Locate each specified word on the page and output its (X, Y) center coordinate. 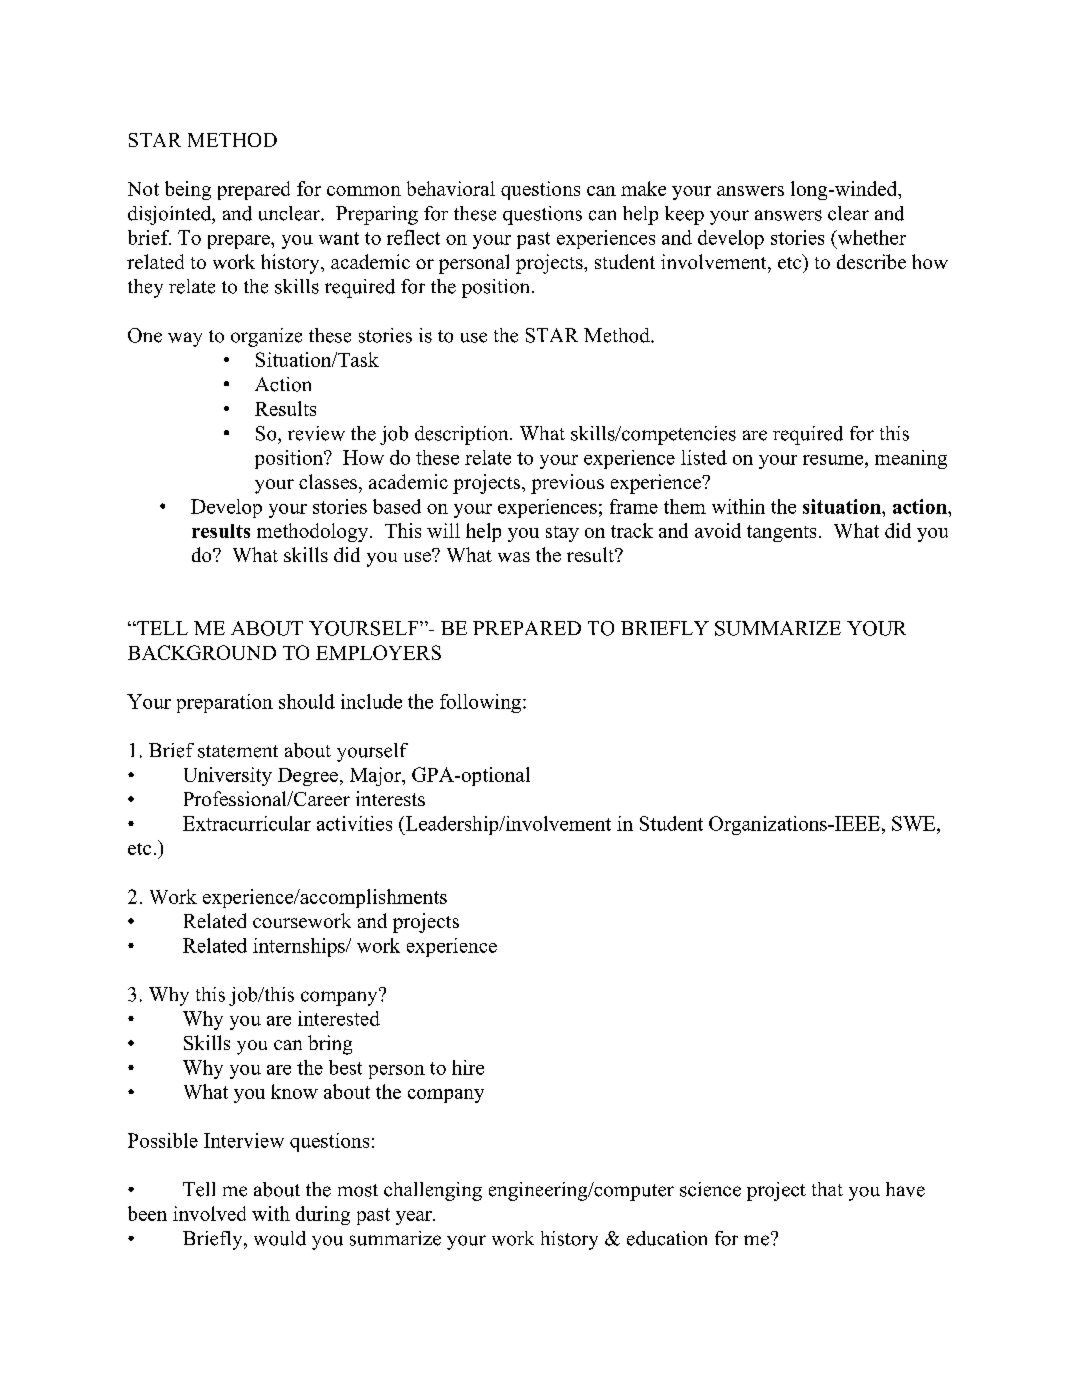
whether (870, 237)
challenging (433, 1191)
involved (209, 1213)
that (827, 1189)
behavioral (451, 188)
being (188, 190)
